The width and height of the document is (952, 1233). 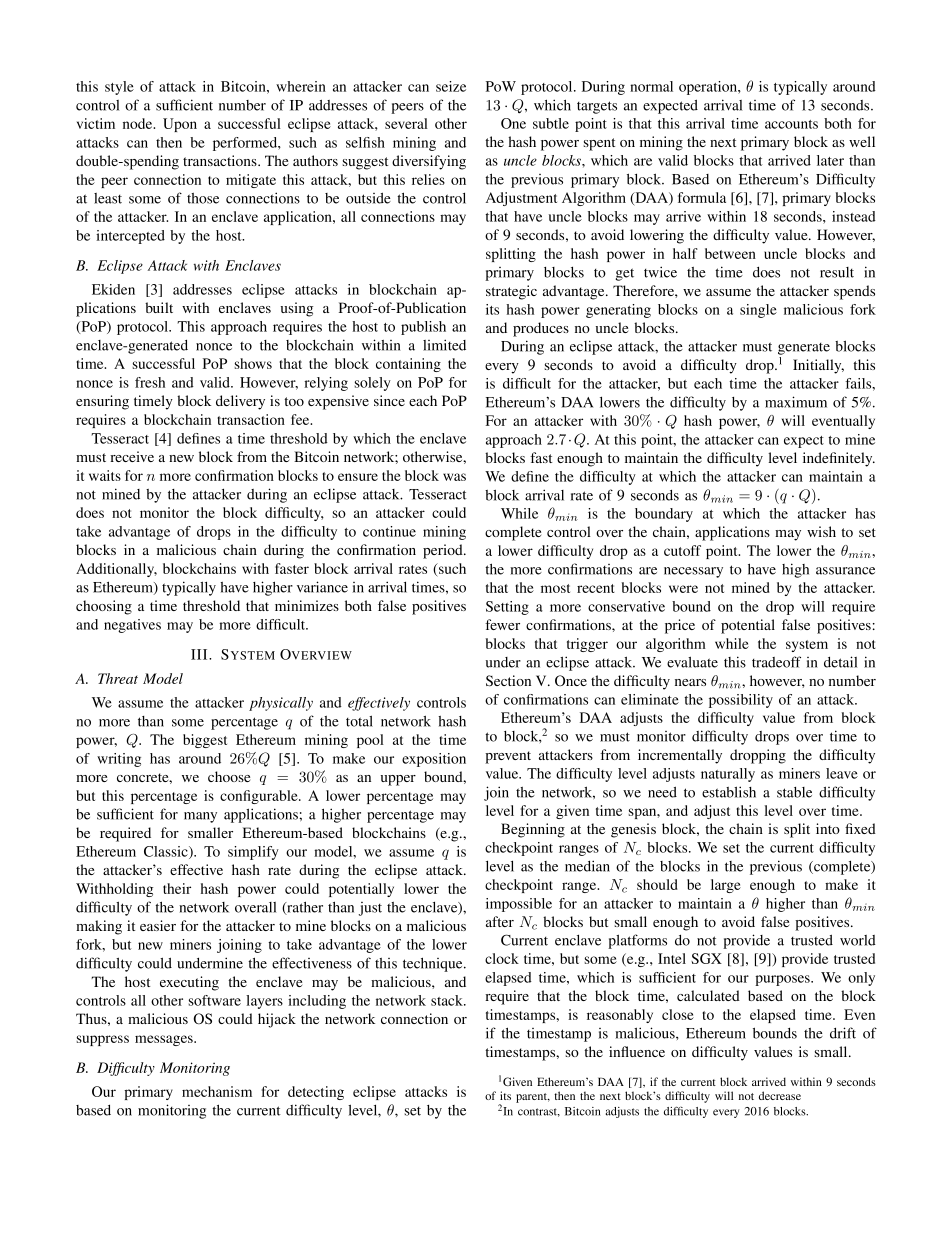 I want to click on messages, so click(x=165, y=1040).
